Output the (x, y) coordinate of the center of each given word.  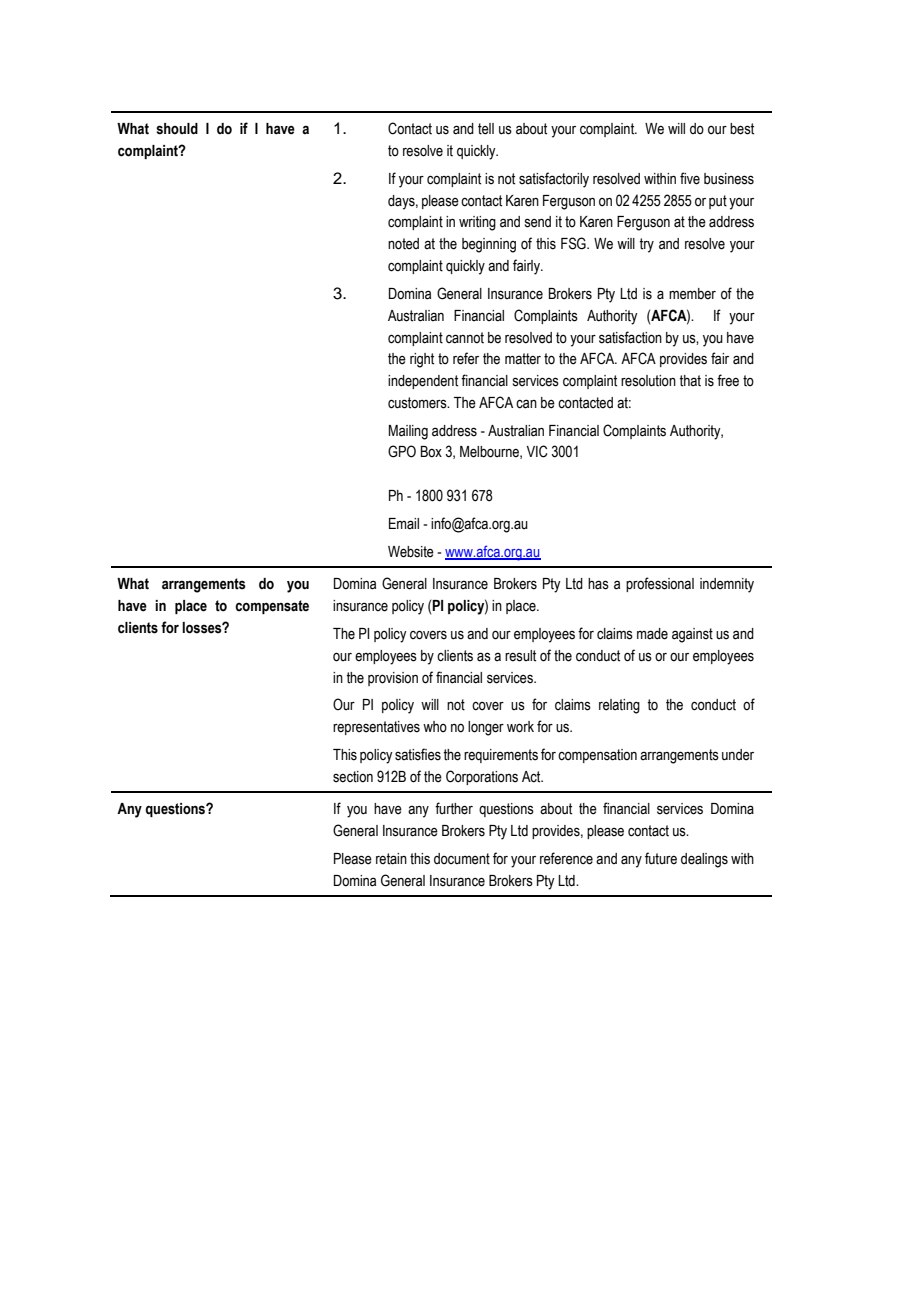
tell (486, 129)
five (690, 178)
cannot (465, 338)
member (692, 294)
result (520, 656)
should (177, 129)
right (422, 360)
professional (660, 584)
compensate (272, 607)
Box (431, 452)
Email (404, 524)
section (353, 777)
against (692, 635)
